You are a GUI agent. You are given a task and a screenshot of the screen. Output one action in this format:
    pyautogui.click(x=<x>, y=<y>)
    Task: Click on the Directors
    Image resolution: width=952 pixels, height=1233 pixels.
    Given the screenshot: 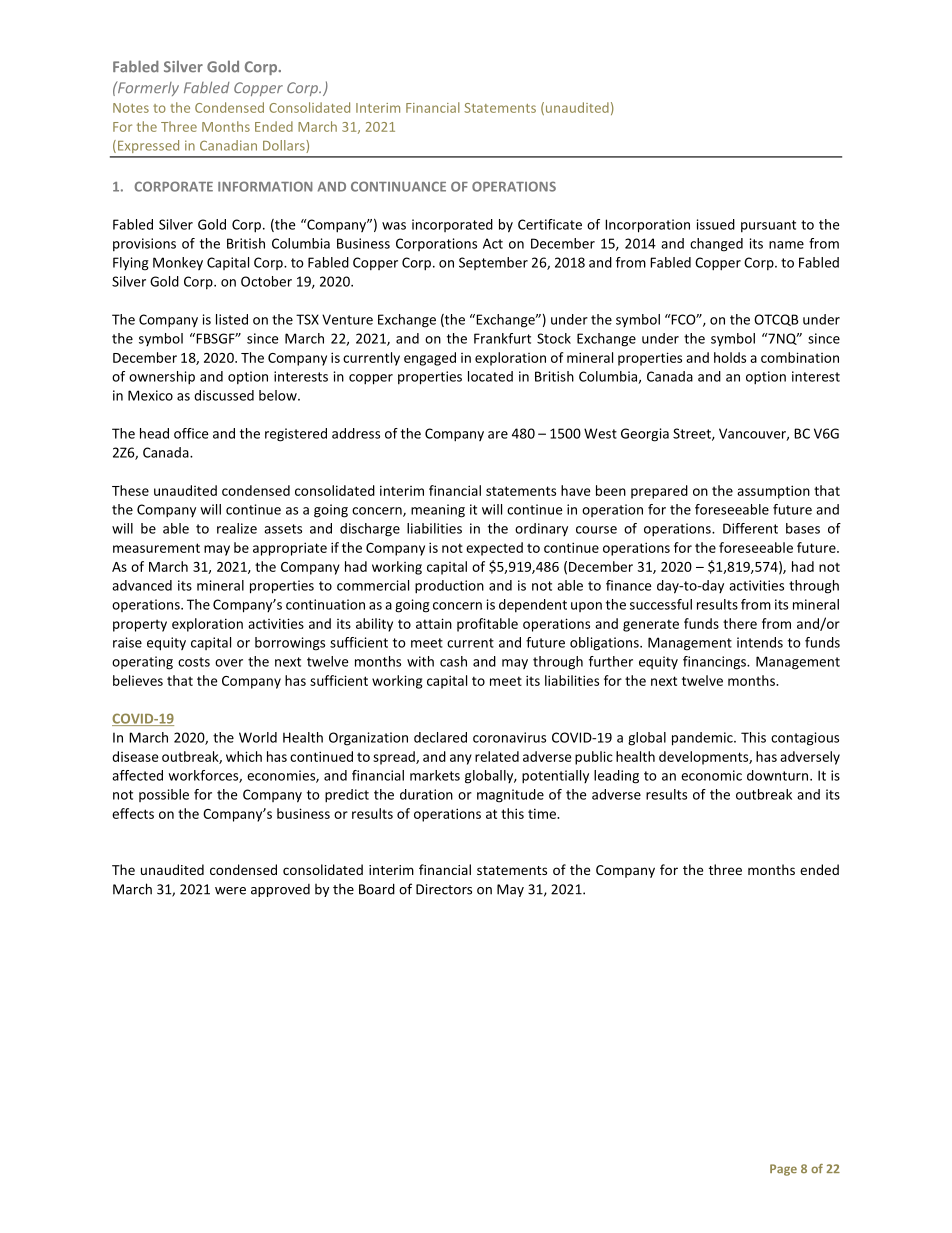 What is the action you would take?
    pyautogui.click(x=444, y=889)
